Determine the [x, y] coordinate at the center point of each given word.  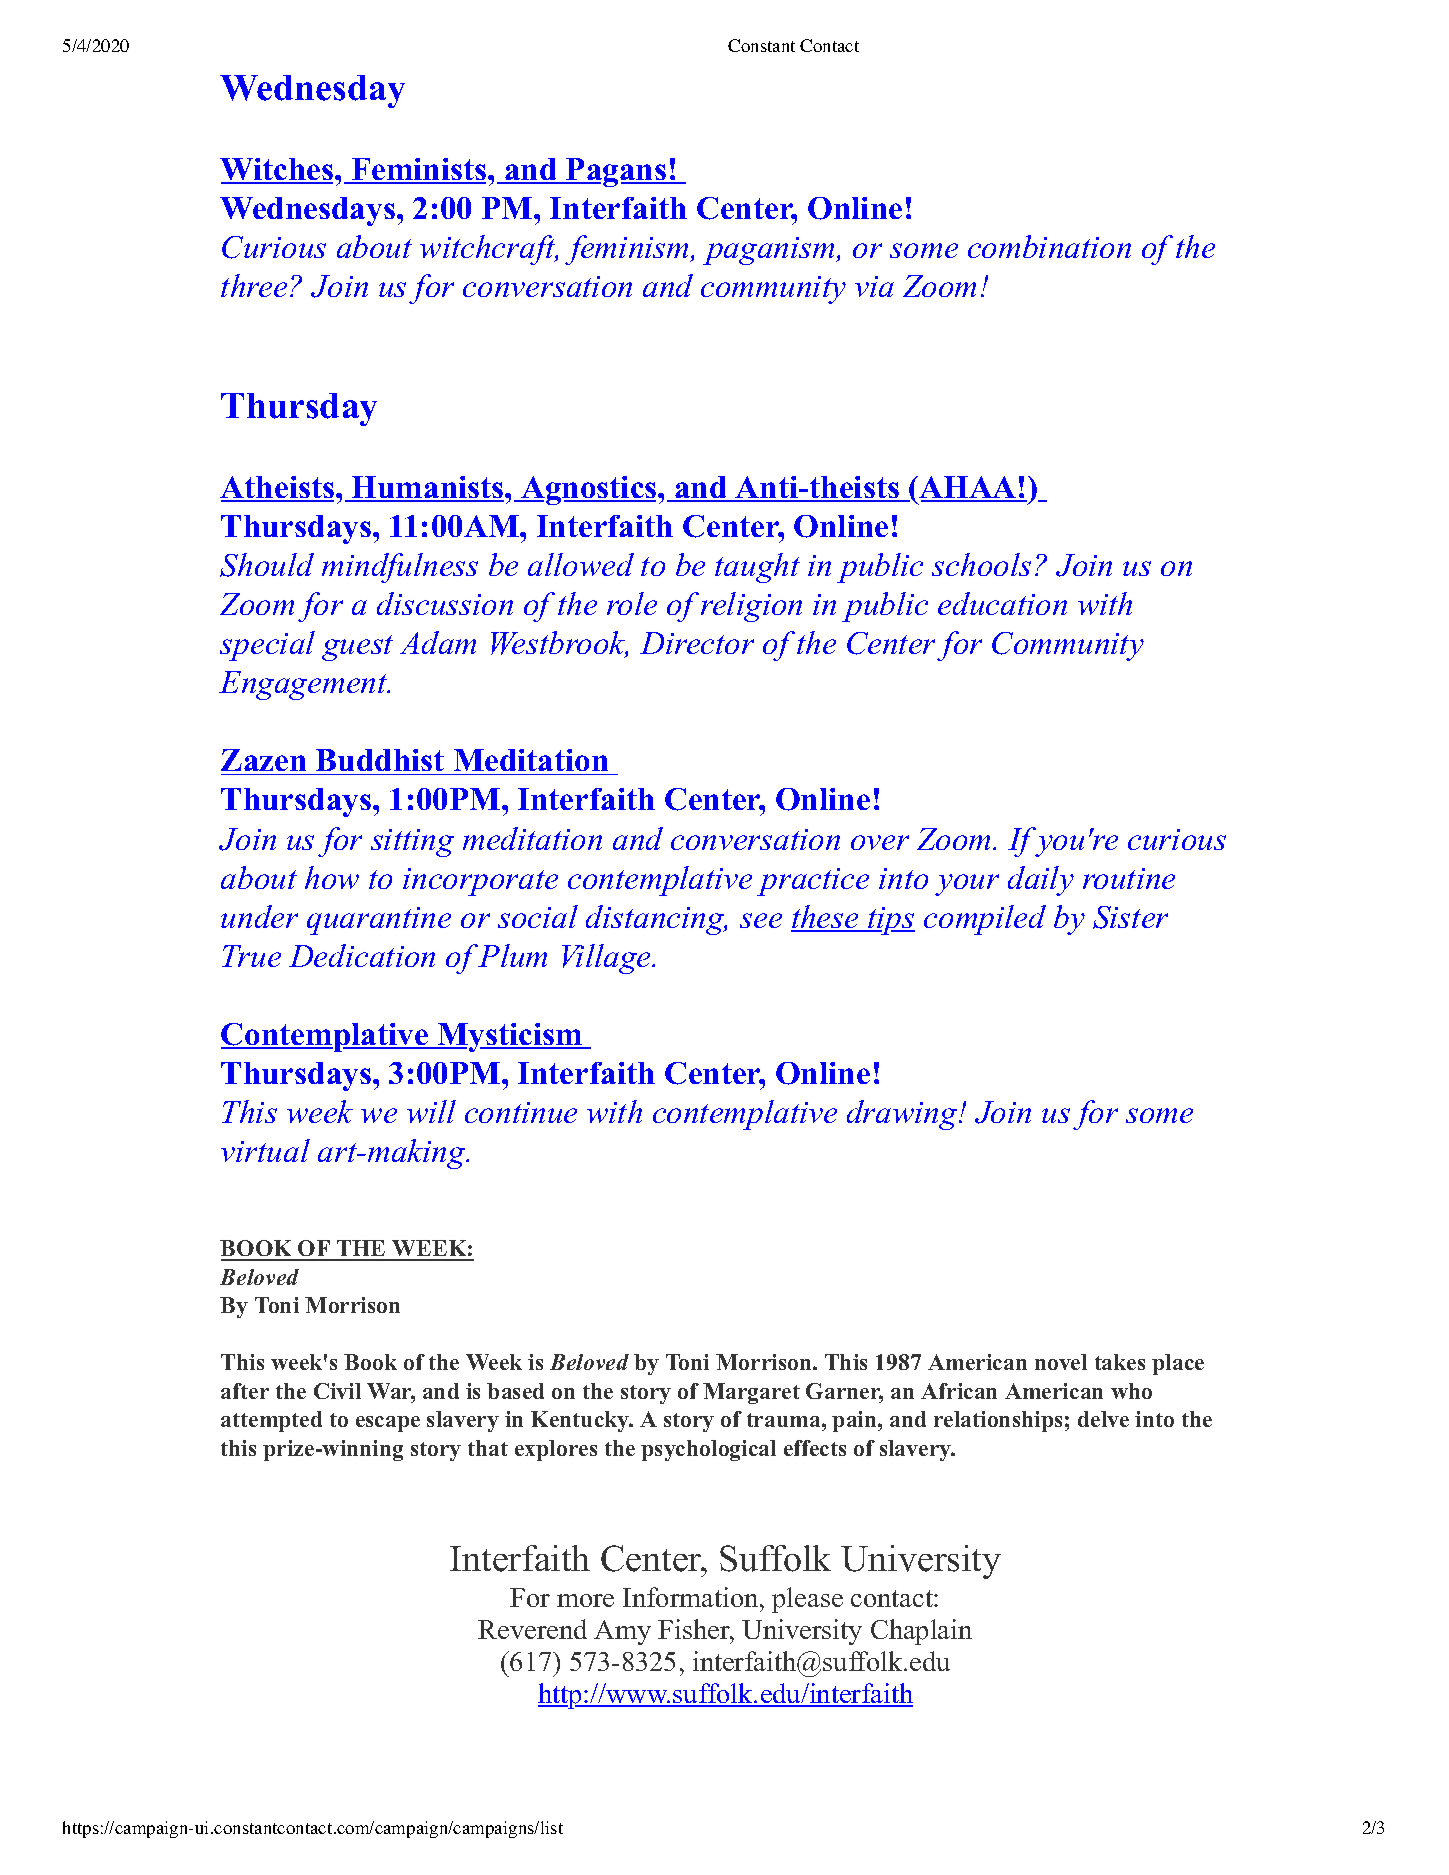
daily [1041, 881]
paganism [770, 251]
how [332, 877]
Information [692, 1597]
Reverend [532, 1629]
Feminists [419, 170]
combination [1049, 246]
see [761, 920]
